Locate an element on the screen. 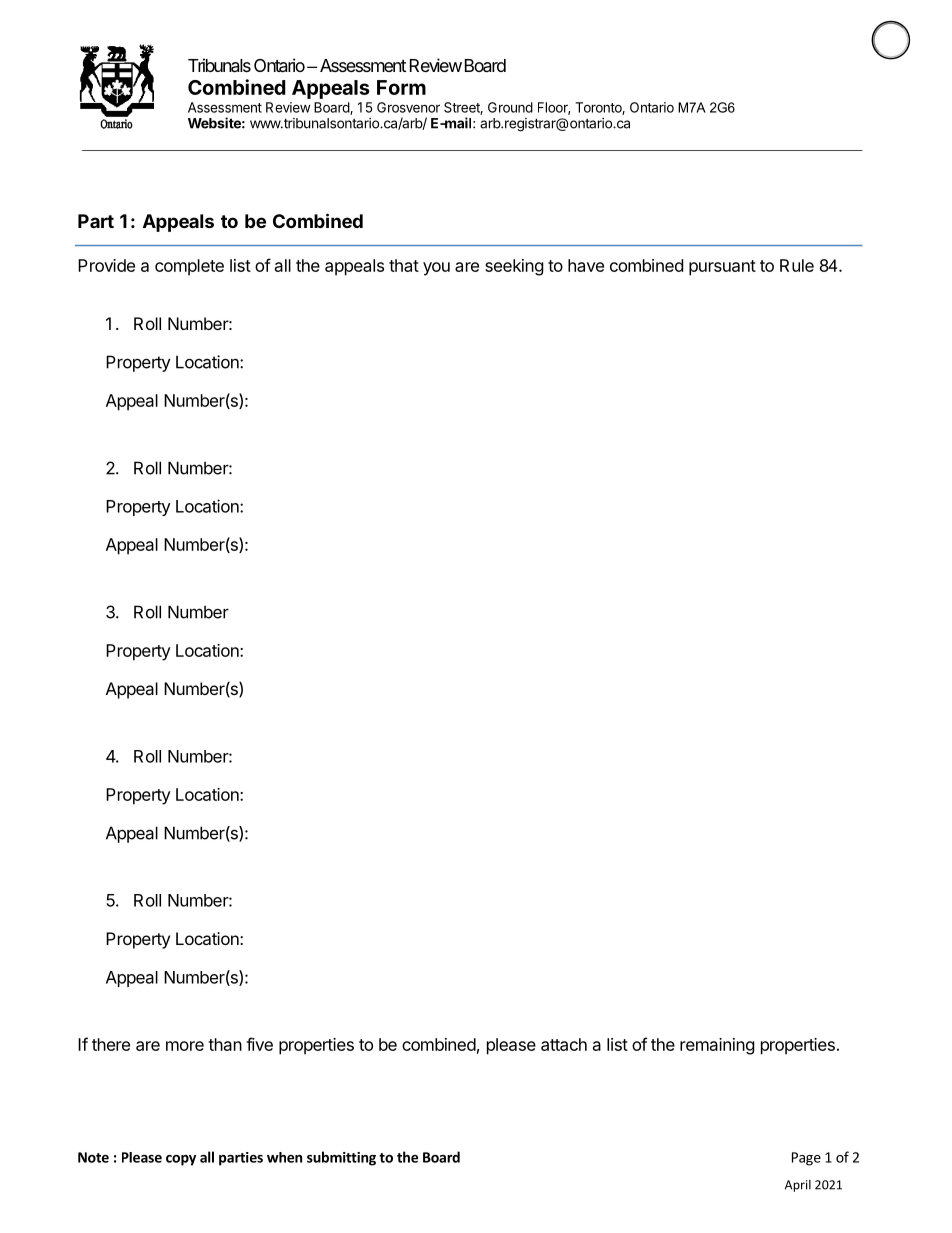 This screenshot has height=1233, width=952. Rule is located at coordinates (797, 265).
